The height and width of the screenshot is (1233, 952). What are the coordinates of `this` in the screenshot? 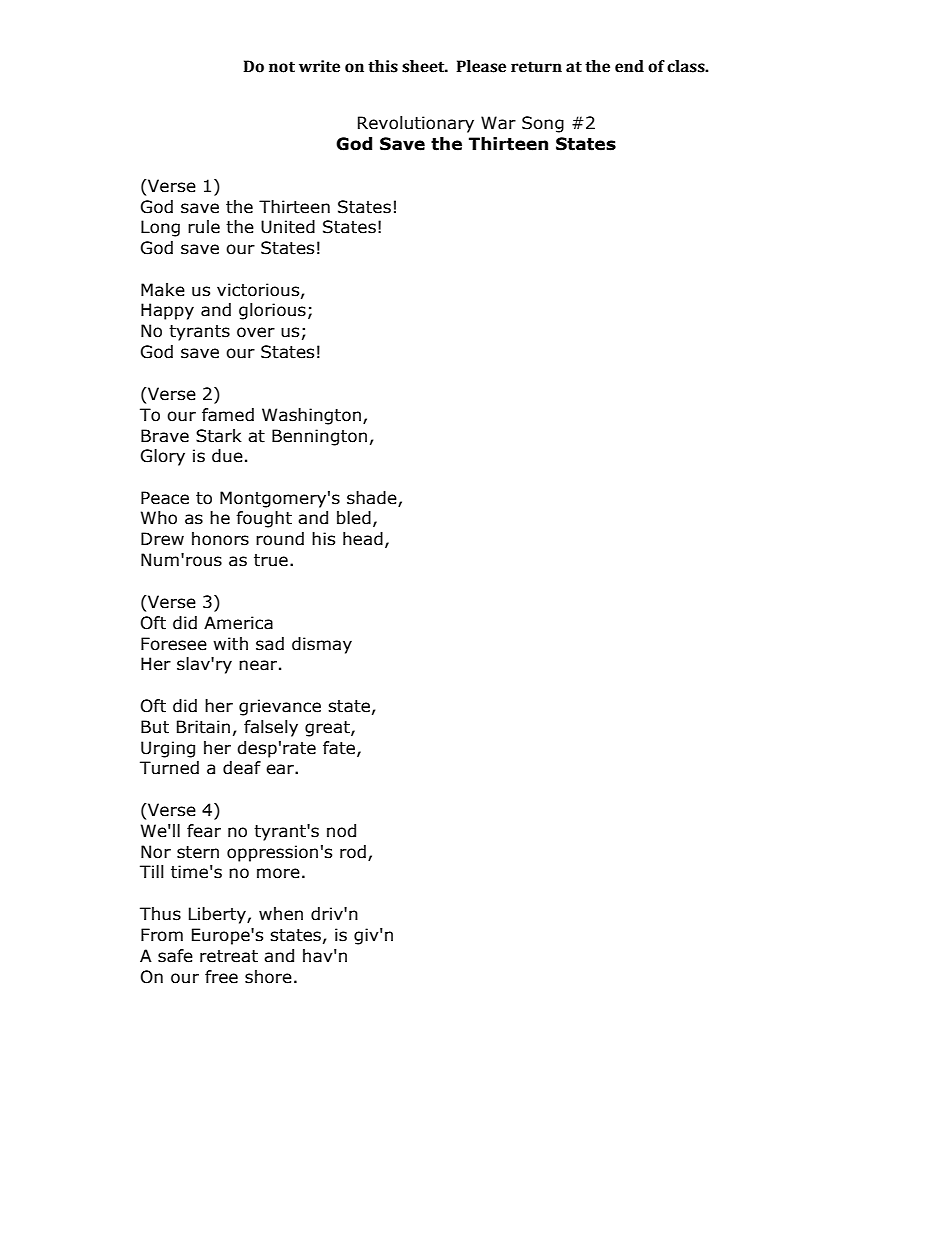 It's located at (383, 66).
